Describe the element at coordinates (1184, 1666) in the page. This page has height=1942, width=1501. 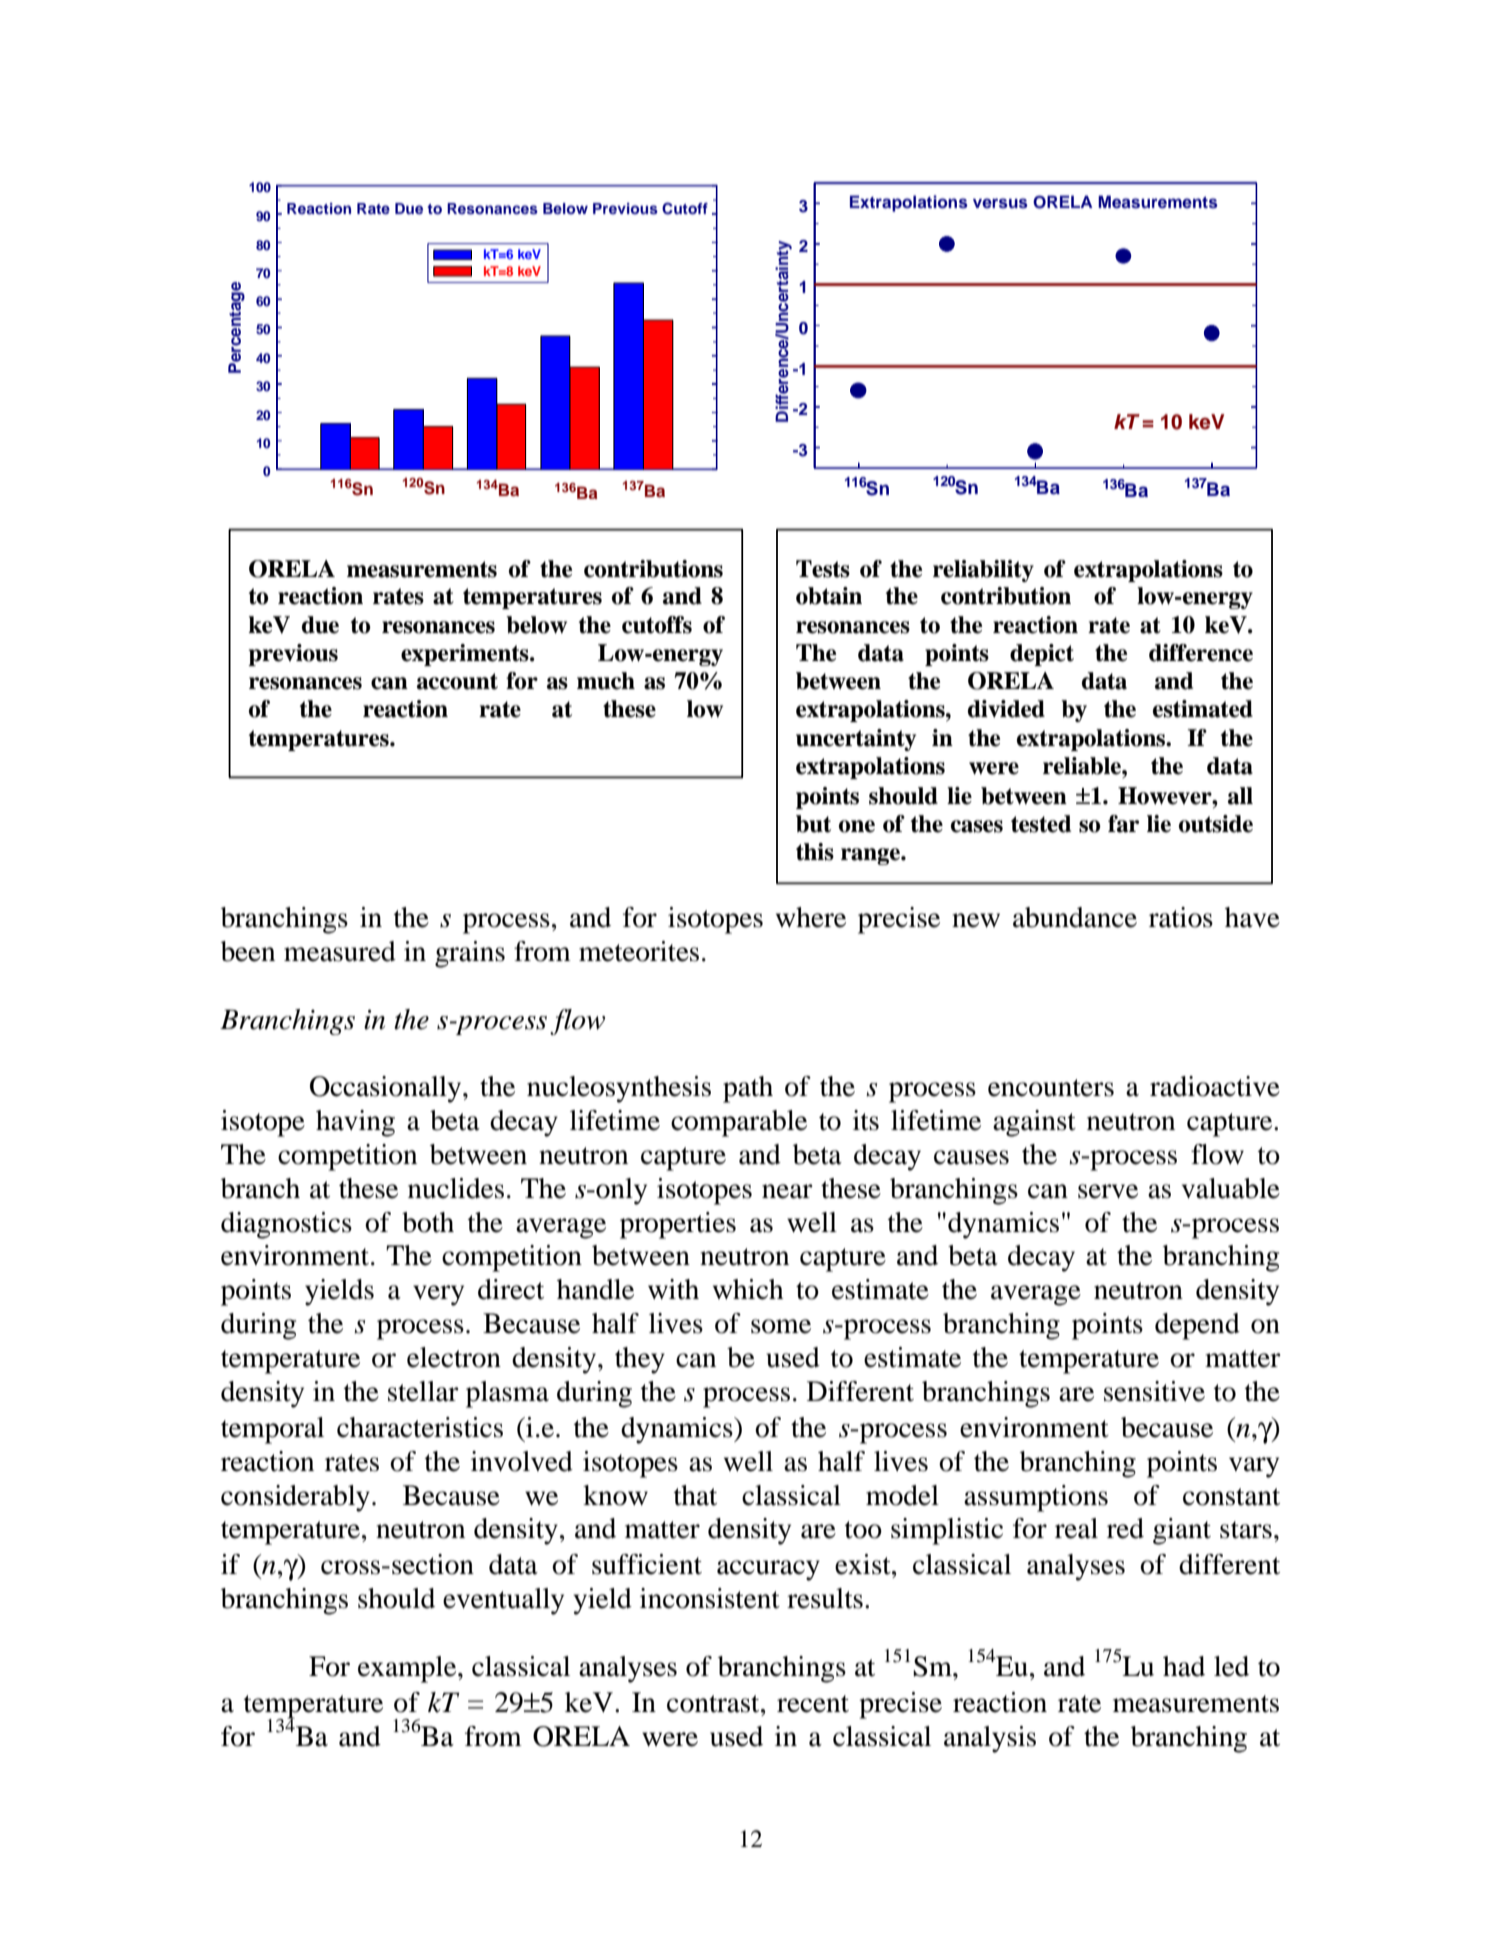
I see `had` at that location.
